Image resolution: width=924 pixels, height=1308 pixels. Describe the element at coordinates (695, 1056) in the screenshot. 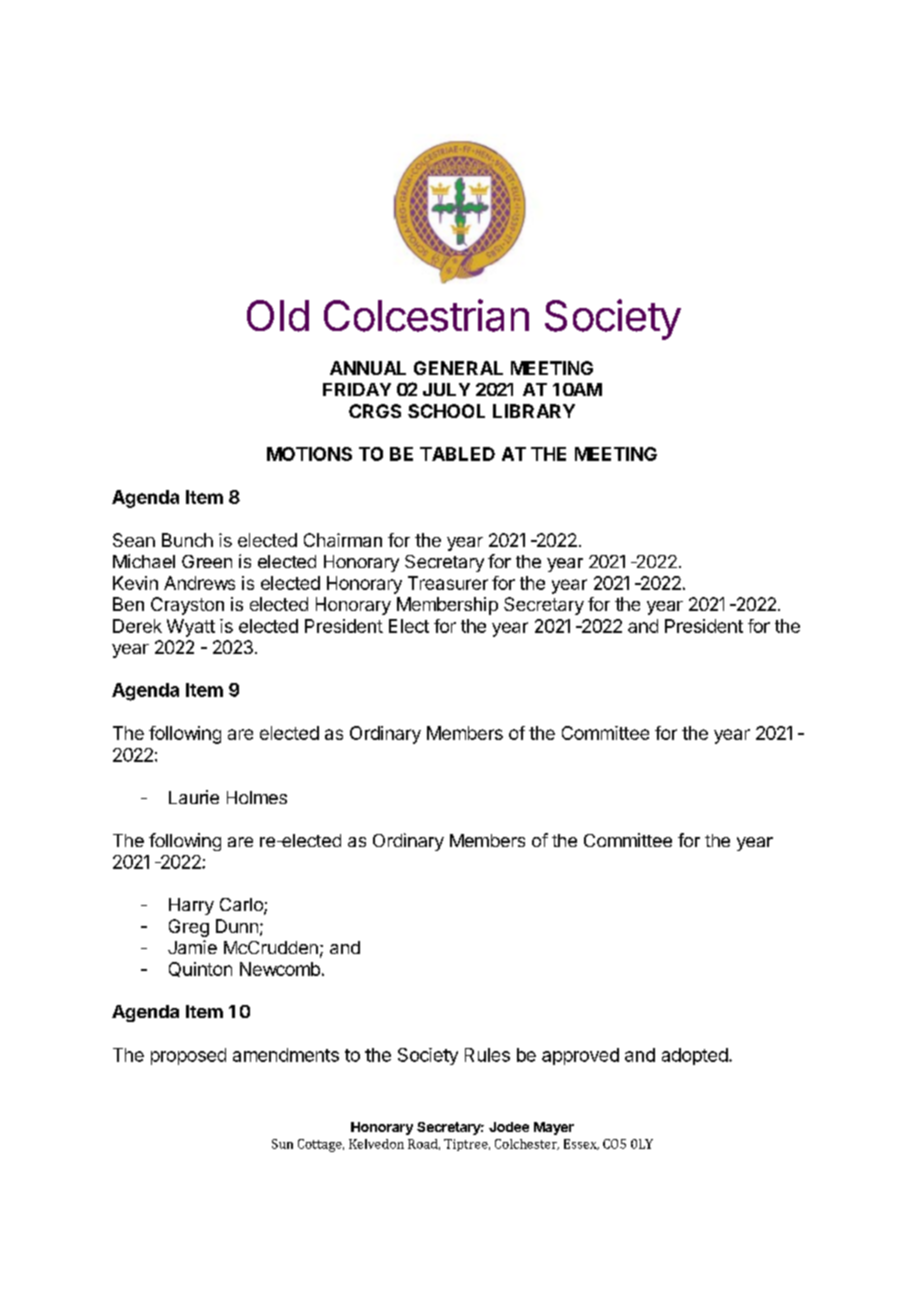

I see `adopted` at that location.
